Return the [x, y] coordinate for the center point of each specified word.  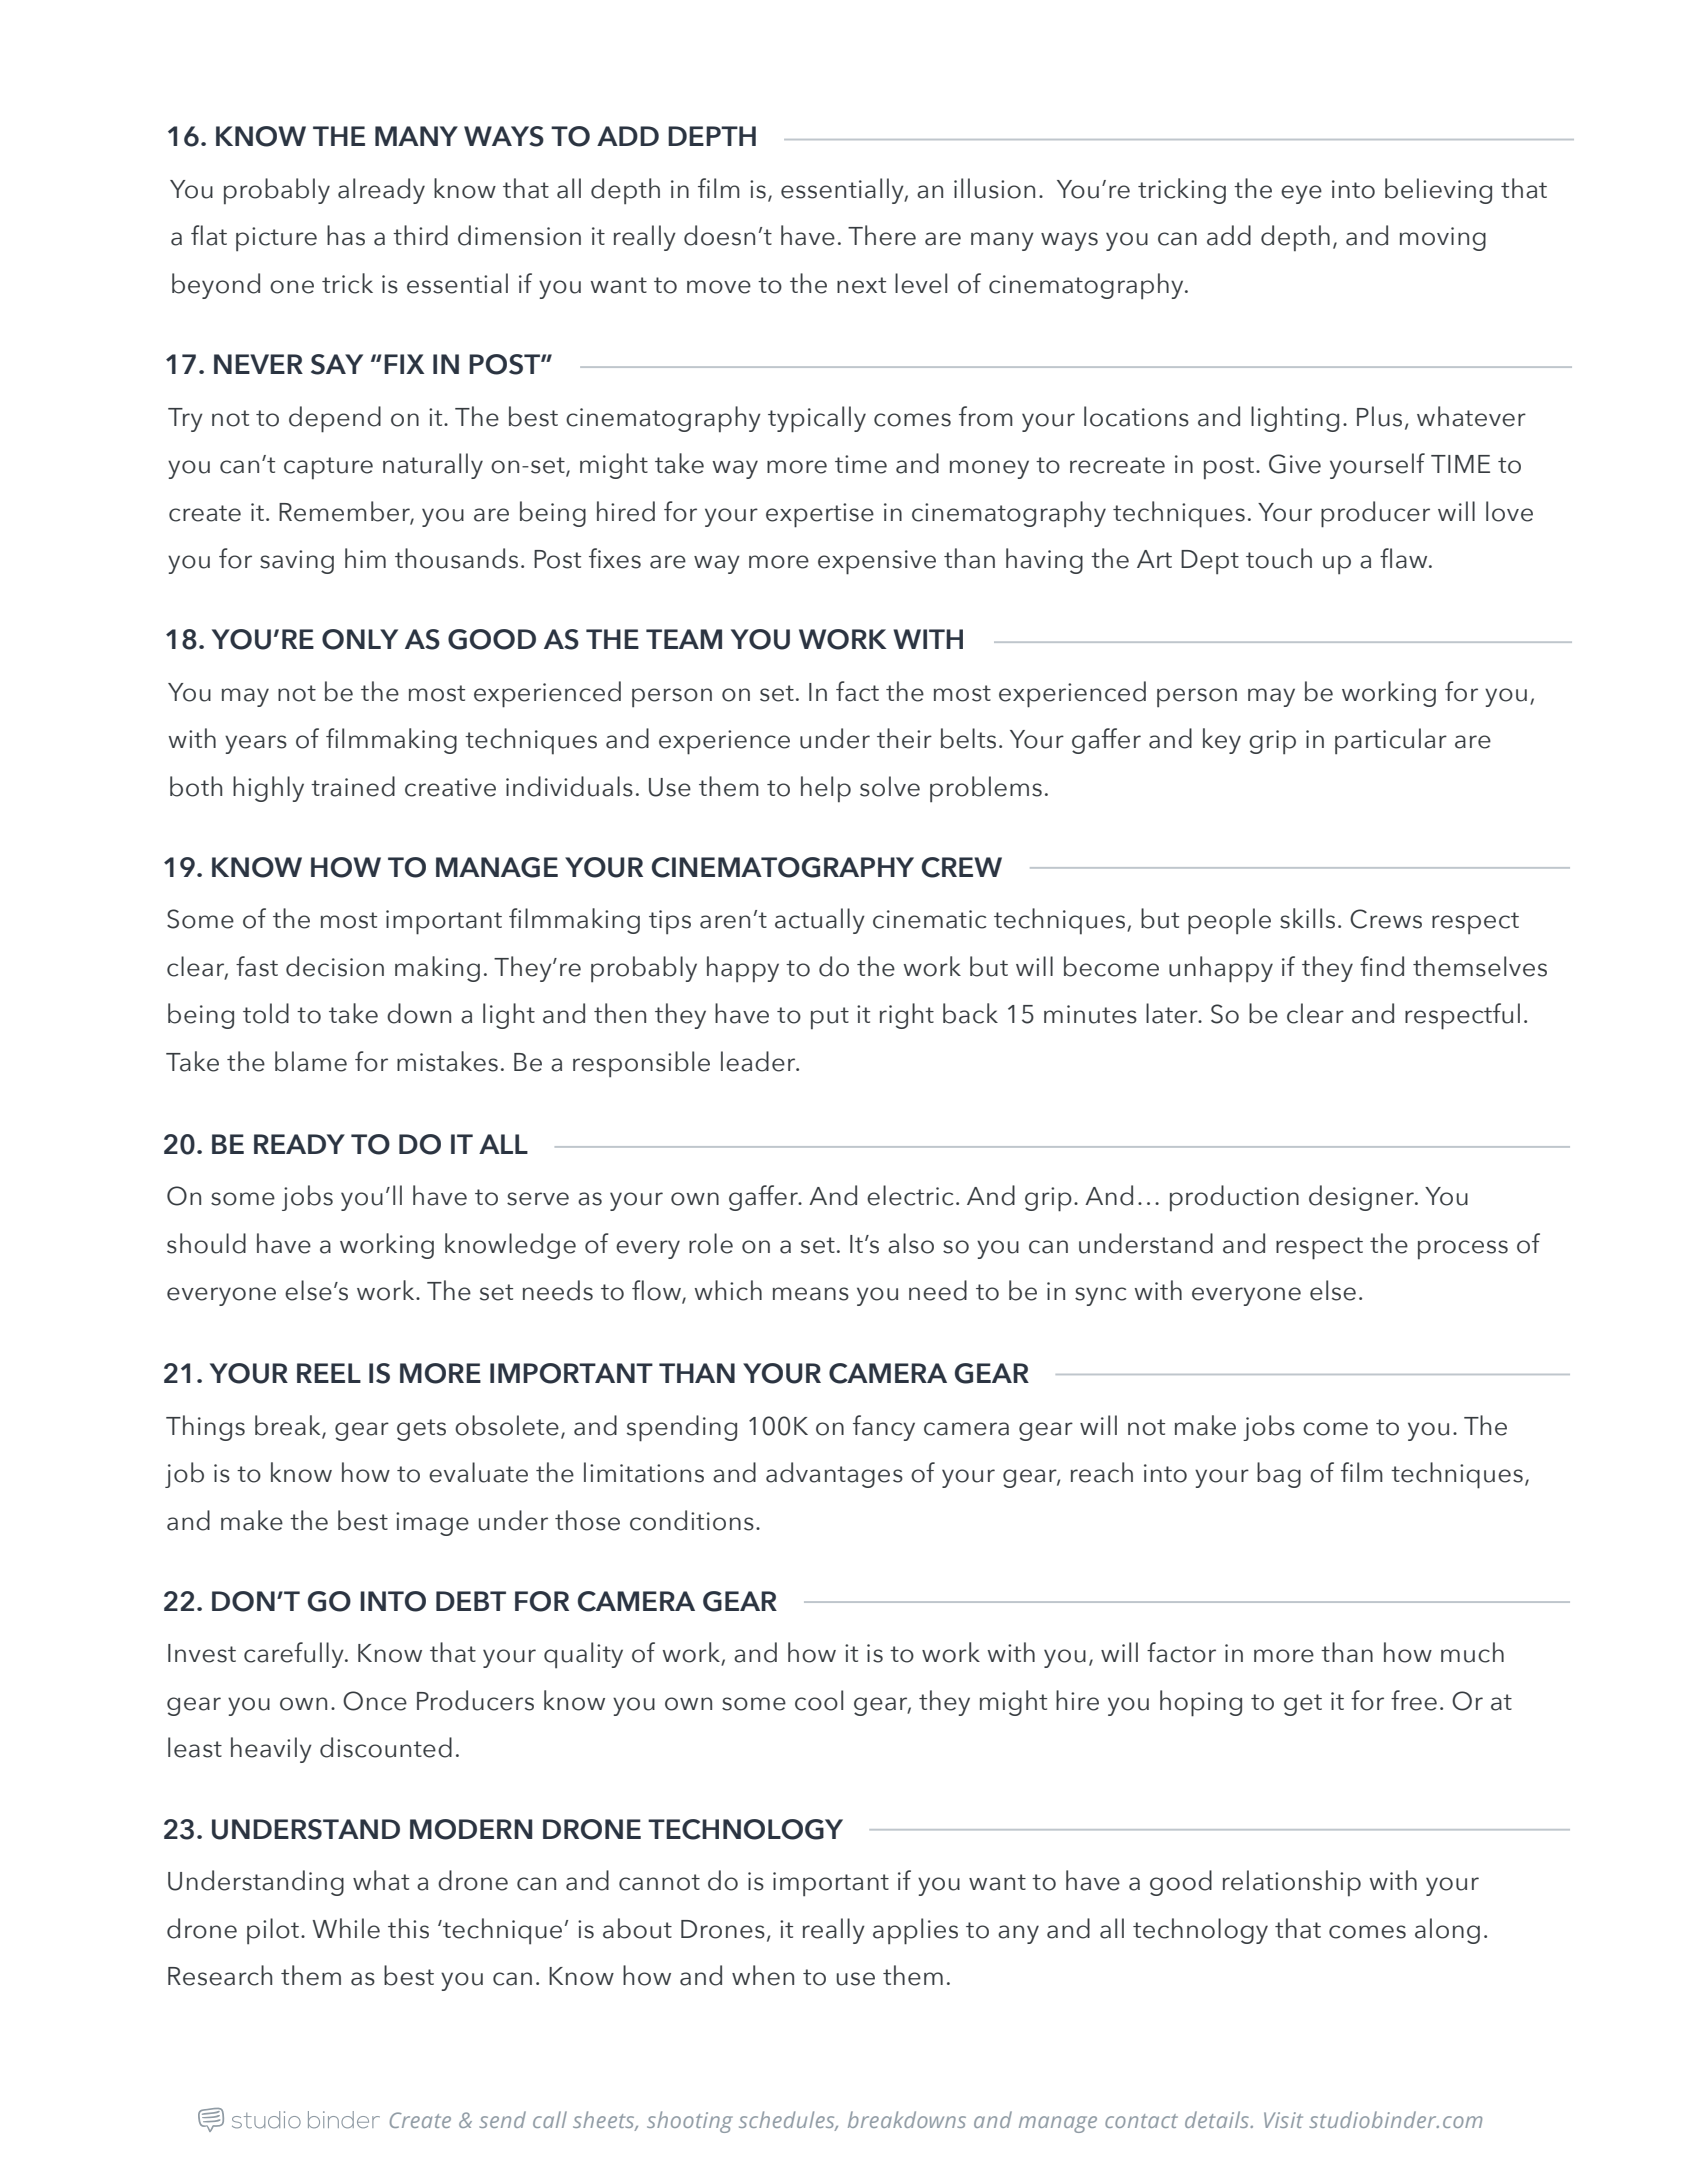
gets [421, 1430]
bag [1279, 1475]
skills [1307, 918]
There [882, 235]
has [346, 235]
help [826, 789]
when [763, 1975]
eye [1301, 194]
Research [220, 1975]
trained [353, 786]
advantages [834, 1475]
